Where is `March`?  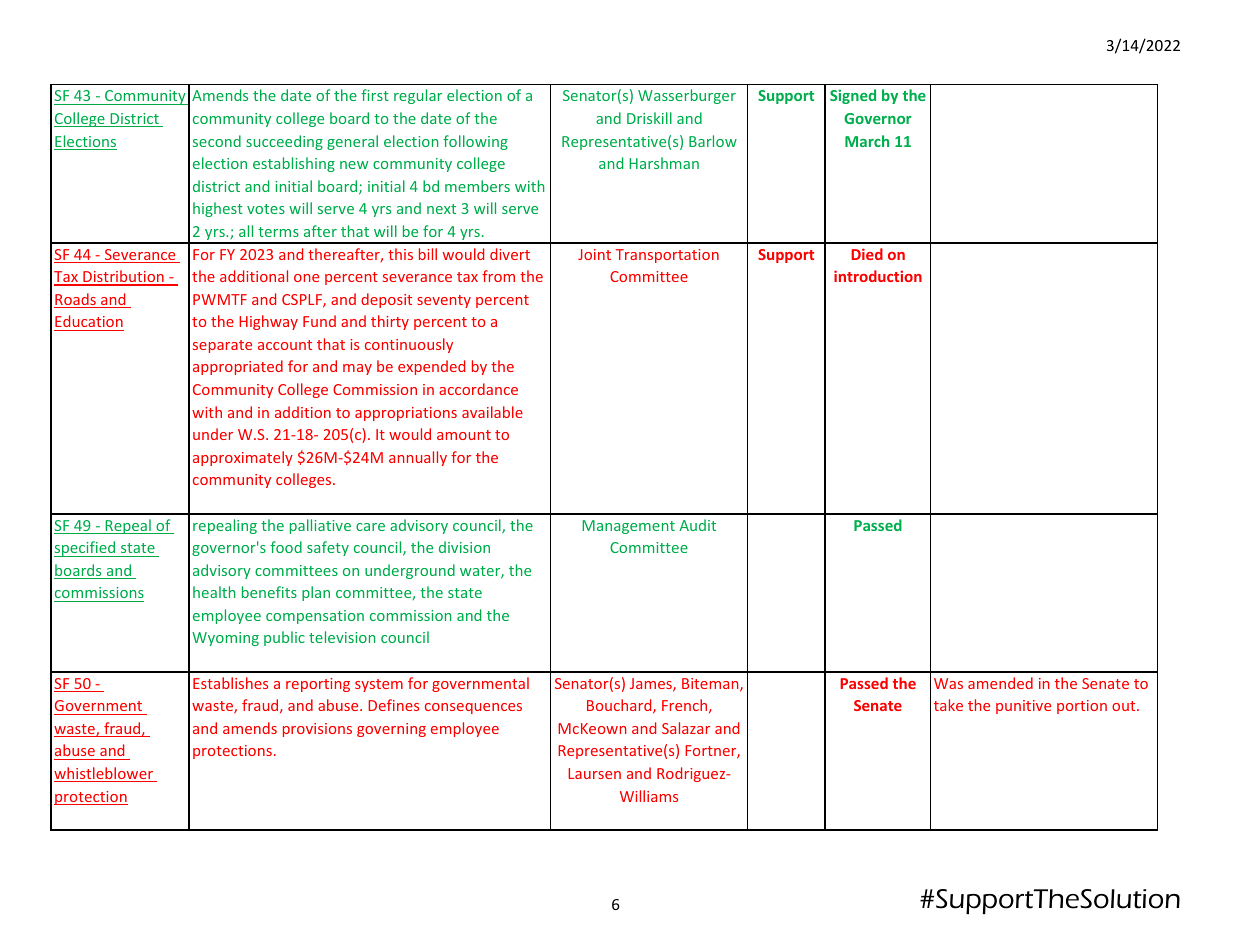 March is located at coordinates (867, 141).
